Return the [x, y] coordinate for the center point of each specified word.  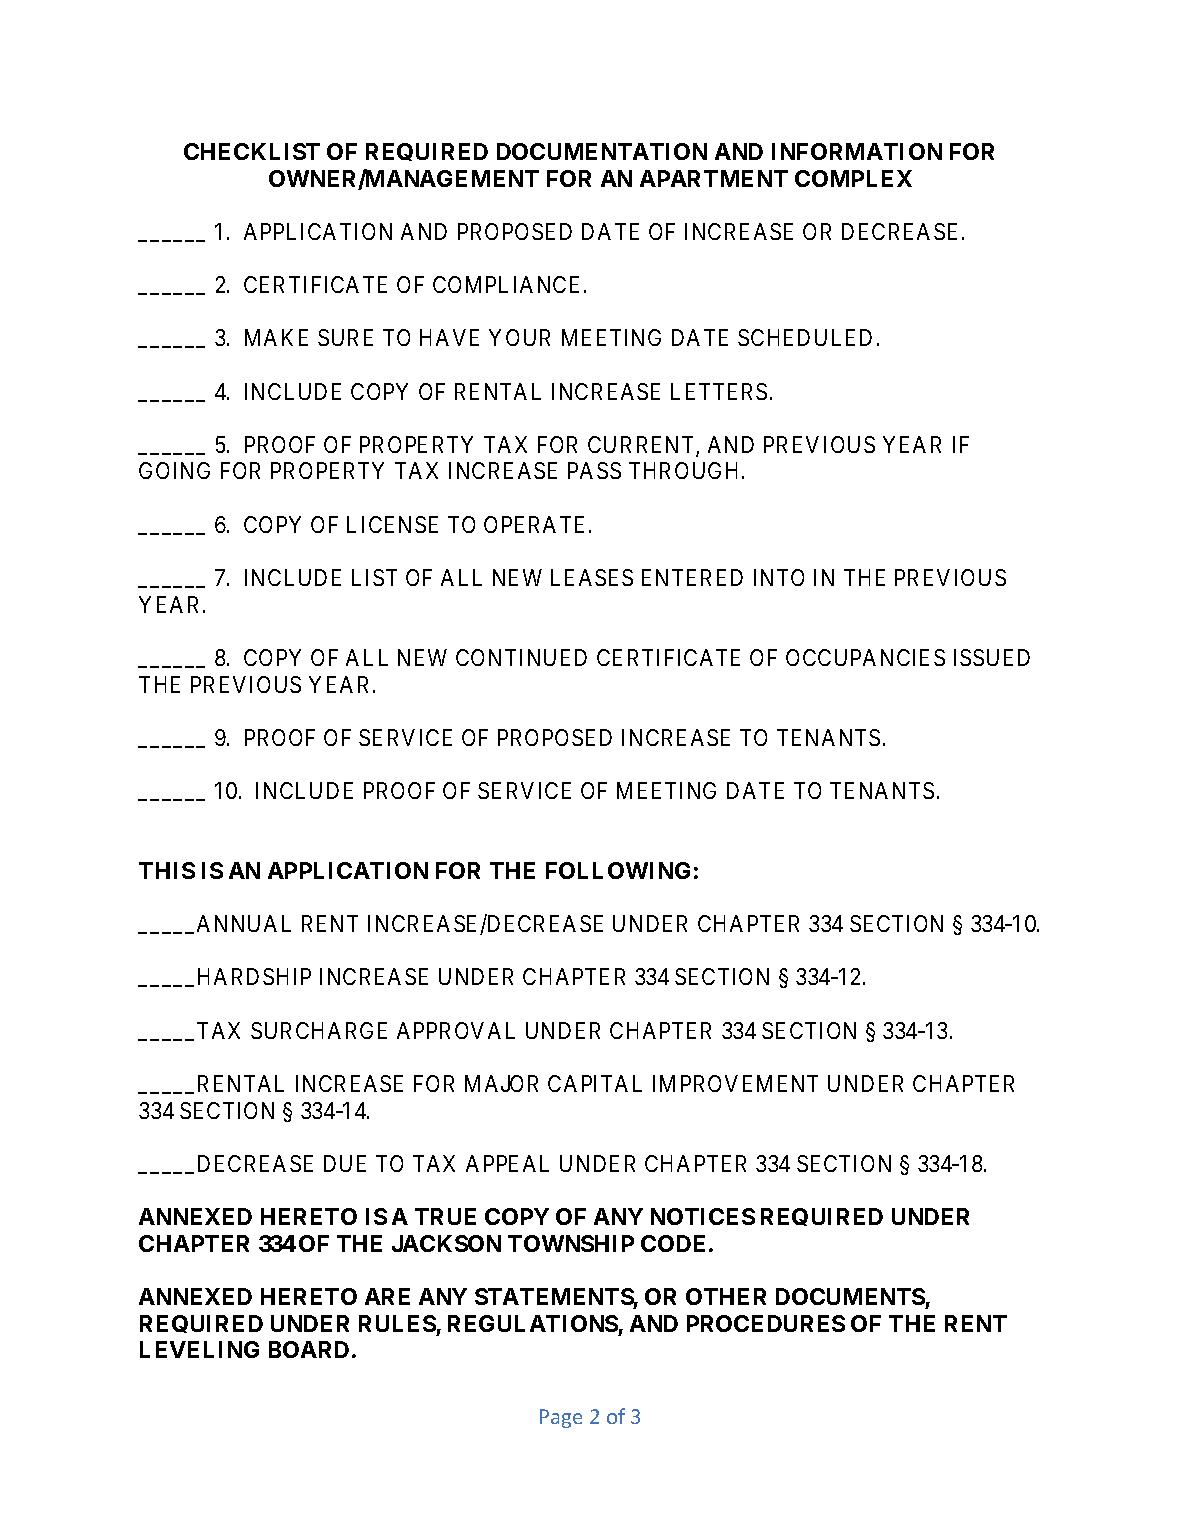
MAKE [276, 337]
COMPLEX [853, 178]
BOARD [309, 1349]
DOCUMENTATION [602, 151]
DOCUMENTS [850, 1296]
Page [561, 1418]
